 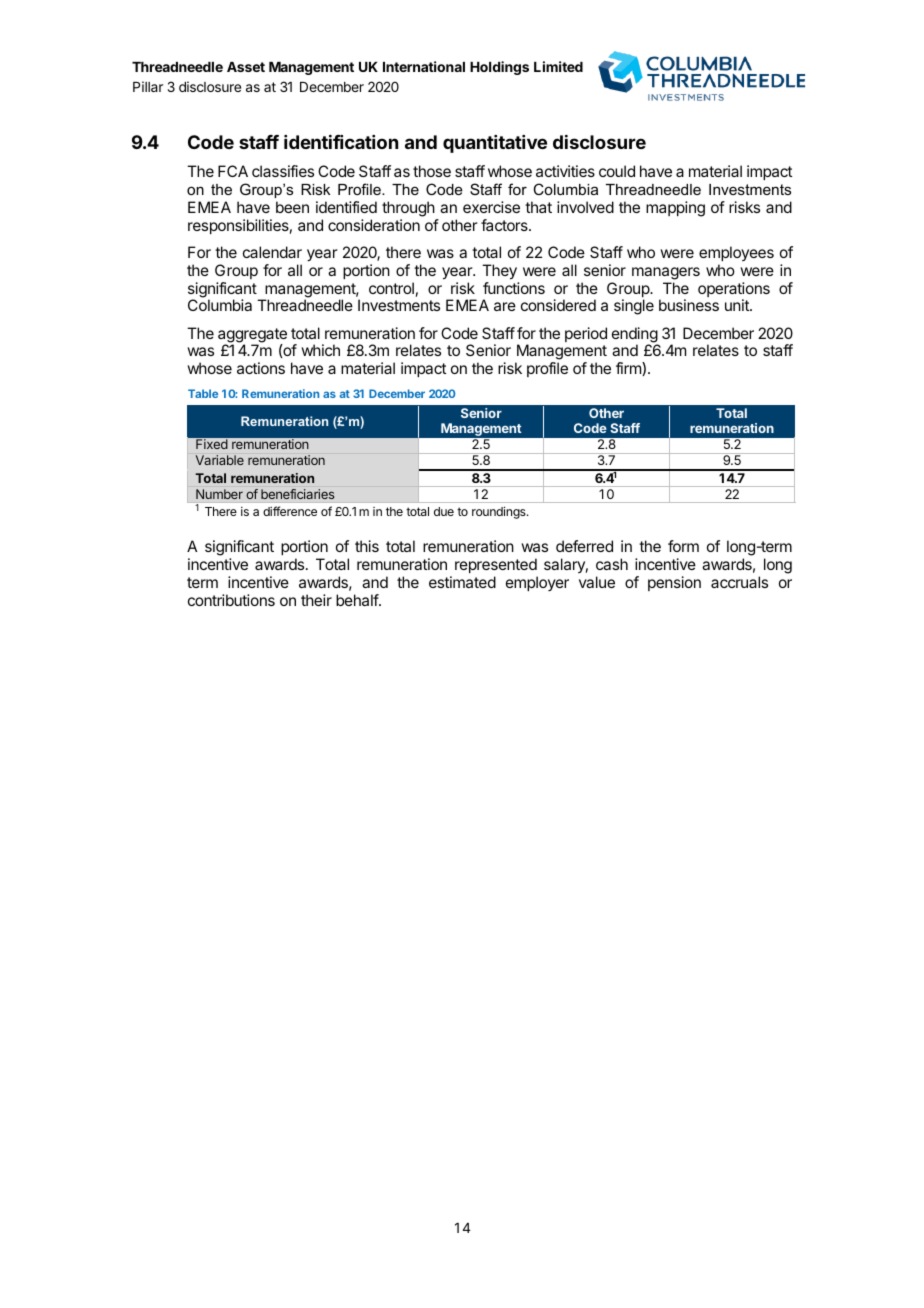 What do you see at coordinates (231, 600) in the screenshot?
I see `contributions` at bounding box center [231, 600].
